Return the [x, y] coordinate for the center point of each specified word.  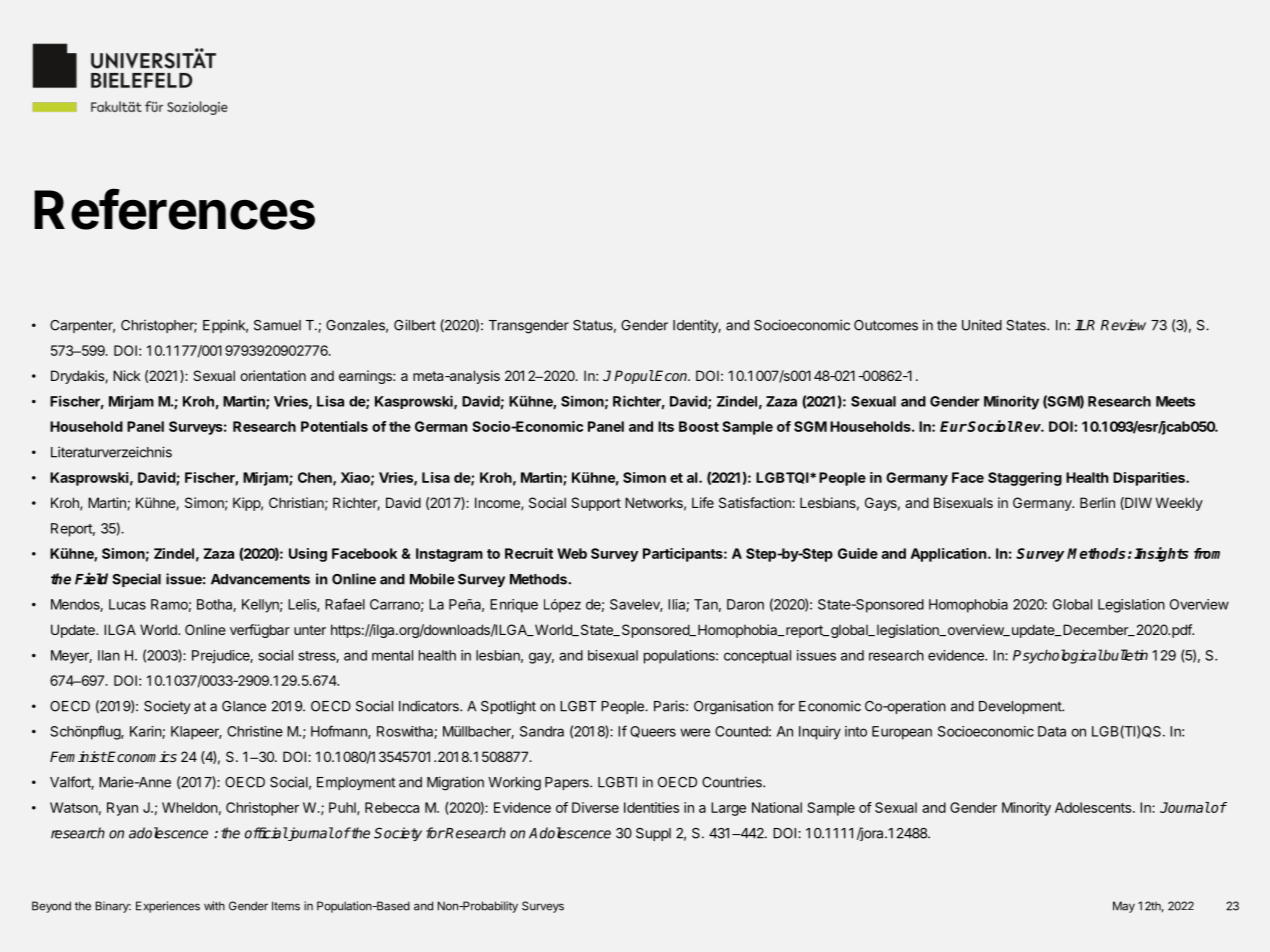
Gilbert [415, 325]
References [174, 209]
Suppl [653, 834]
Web [572, 553]
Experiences [168, 907]
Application [948, 555]
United [982, 325]
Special [136, 580]
